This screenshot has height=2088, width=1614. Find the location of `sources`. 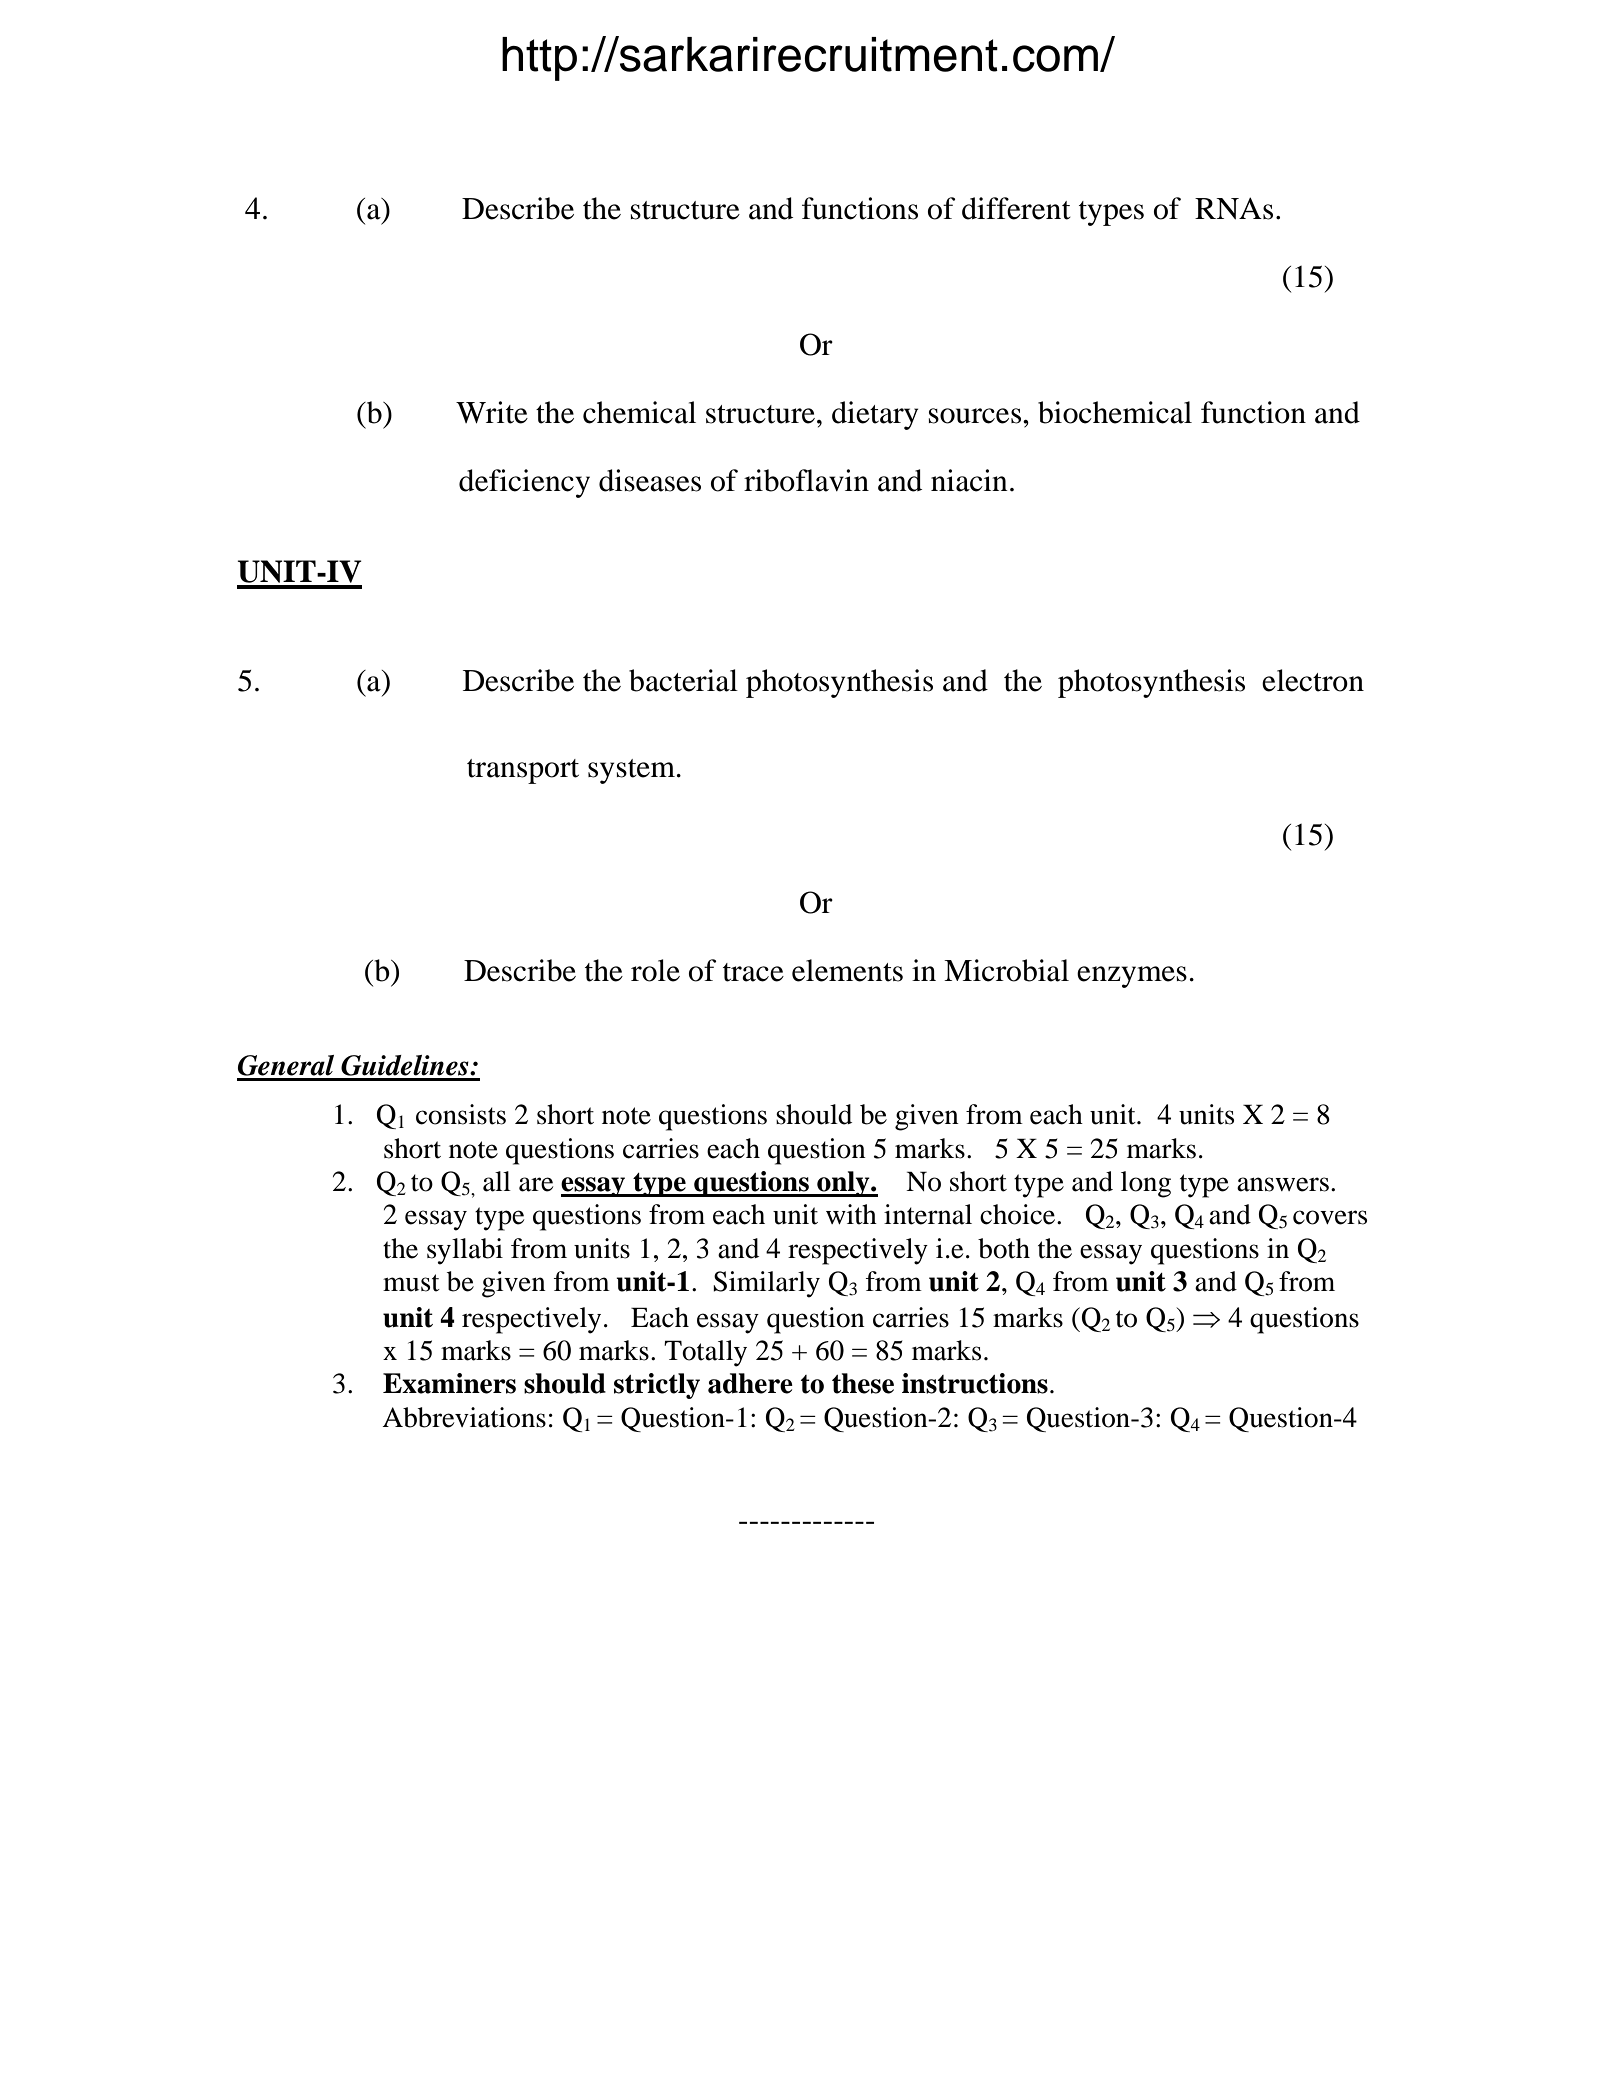

sources is located at coordinates (975, 416).
